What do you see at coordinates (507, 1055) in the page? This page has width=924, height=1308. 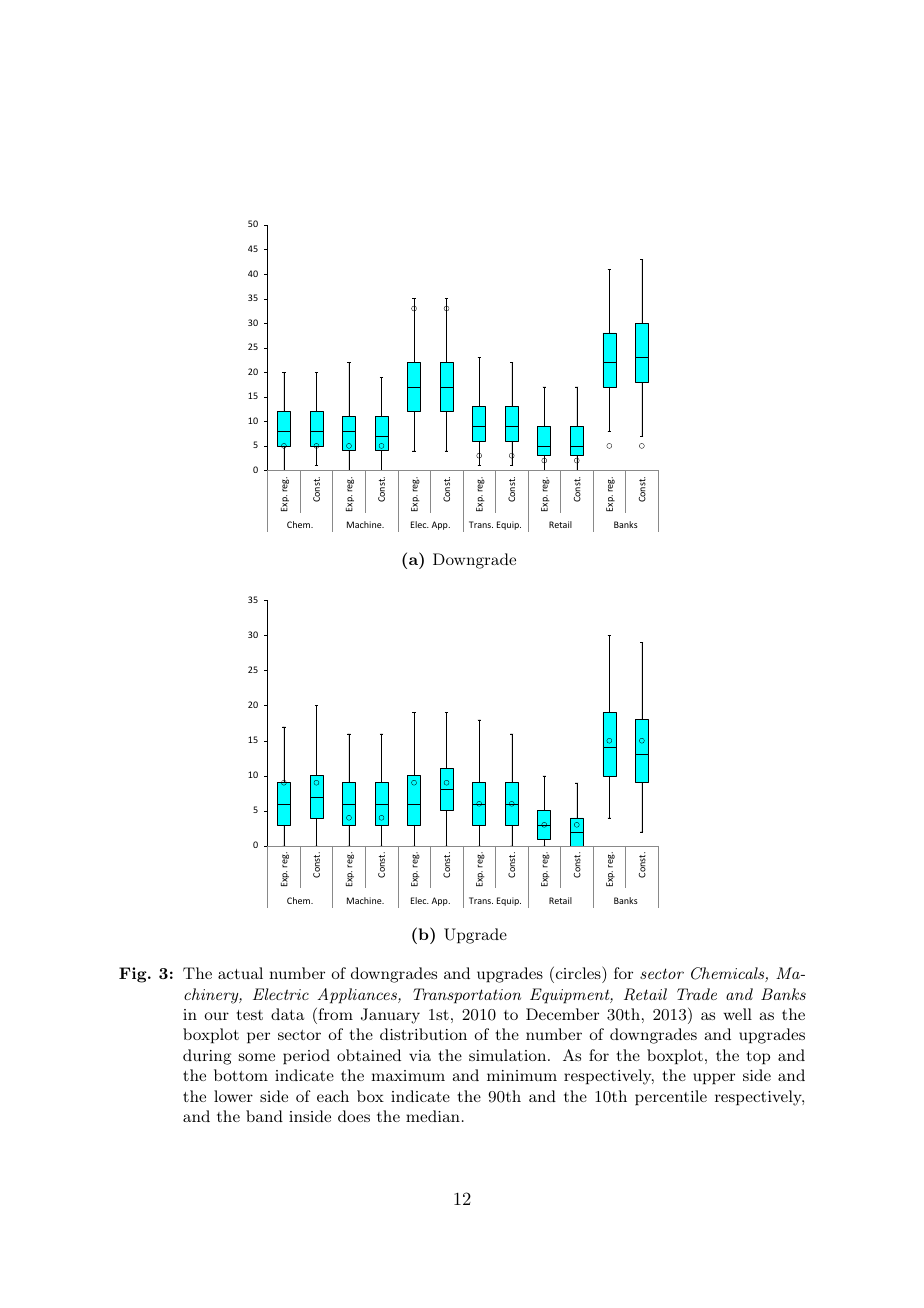 I see `simulation` at bounding box center [507, 1055].
